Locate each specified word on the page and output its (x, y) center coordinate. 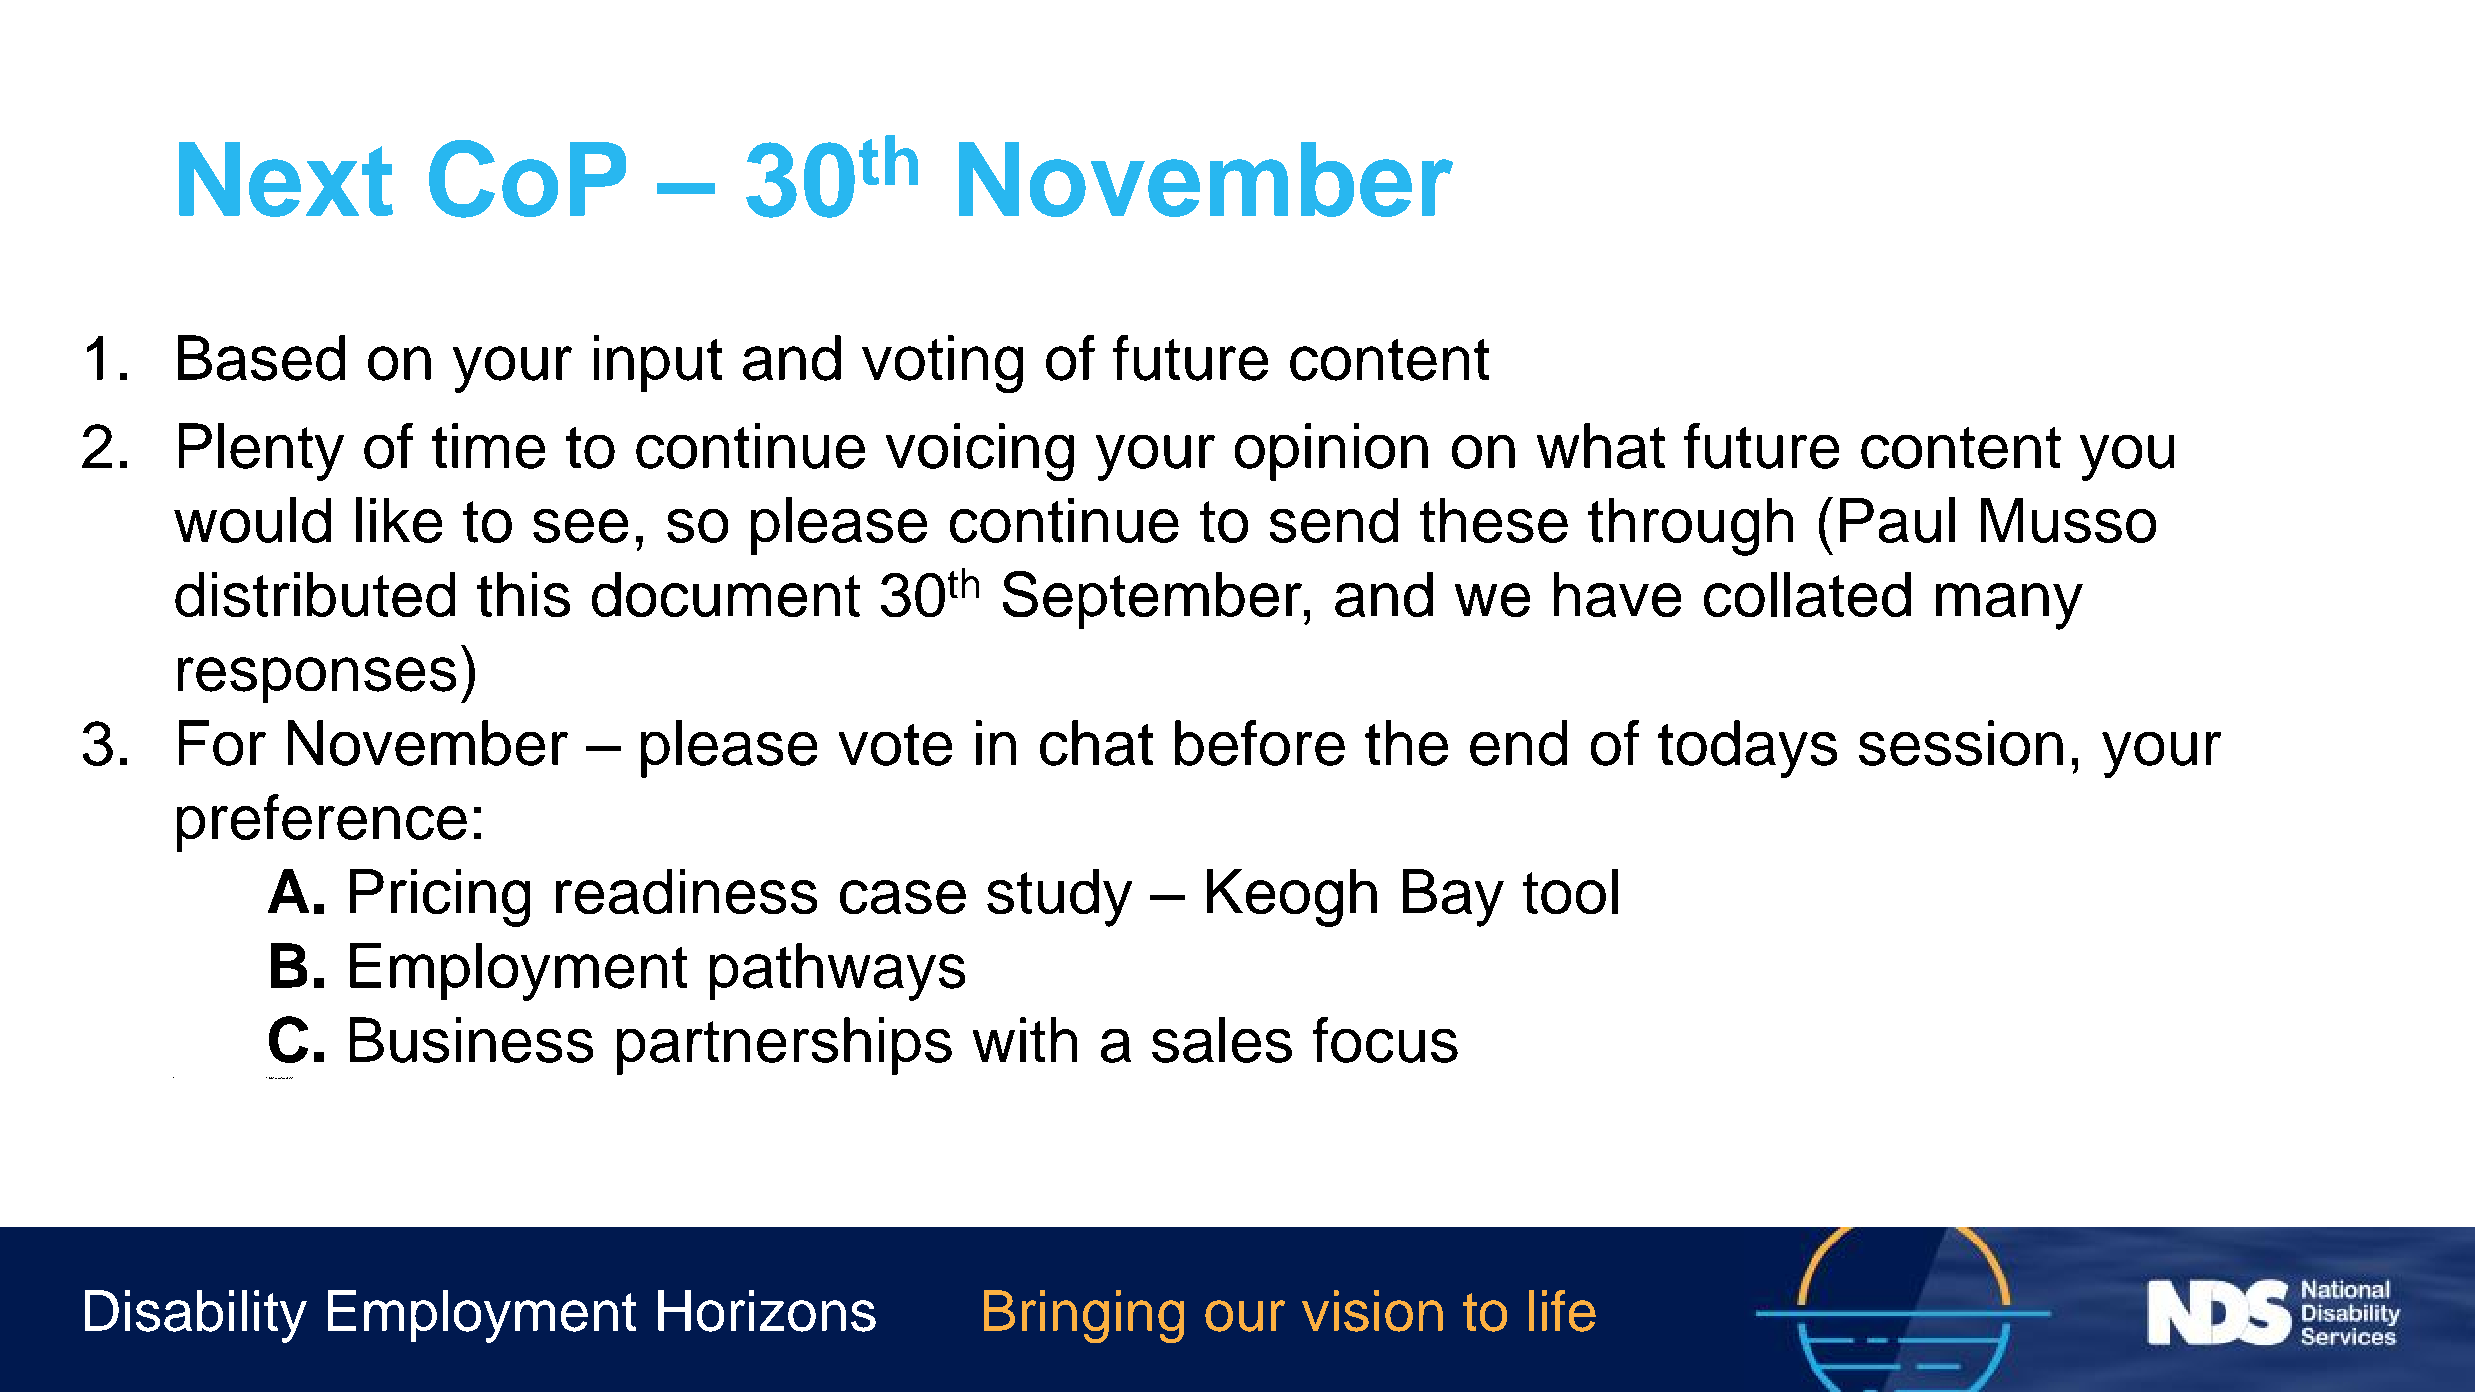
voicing (980, 452)
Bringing (1084, 1316)
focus (1385, 1040)
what (1601, 446)
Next (286, 179)
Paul (1897, 520)
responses (317, 680)
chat (1096, 743)
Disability (196, 1316)
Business (471, 1040)
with (1025, 1039)
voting (942, 364)
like (399, 520)
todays (1747, 749)
